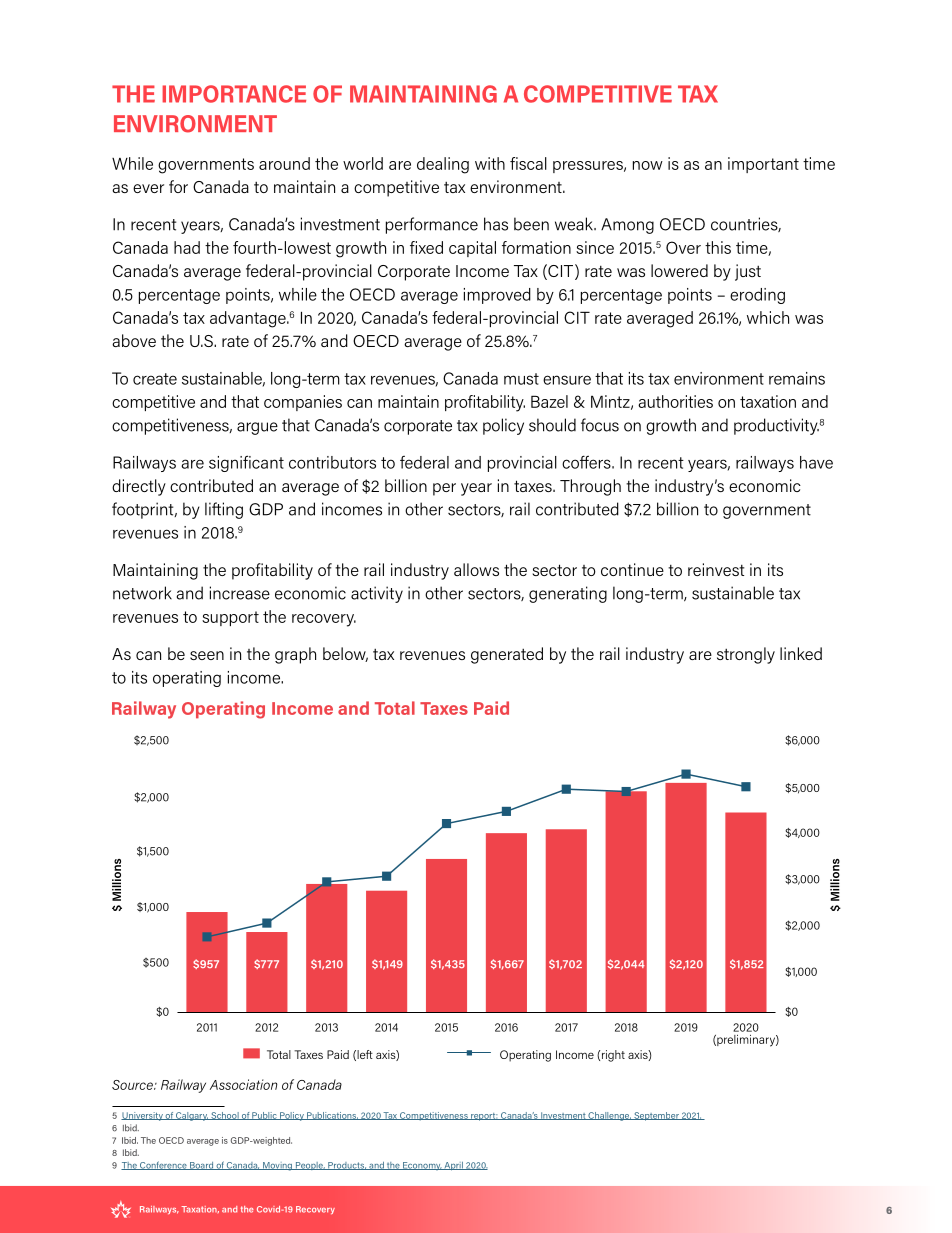  I want to click on September, so click(656, 1116).
